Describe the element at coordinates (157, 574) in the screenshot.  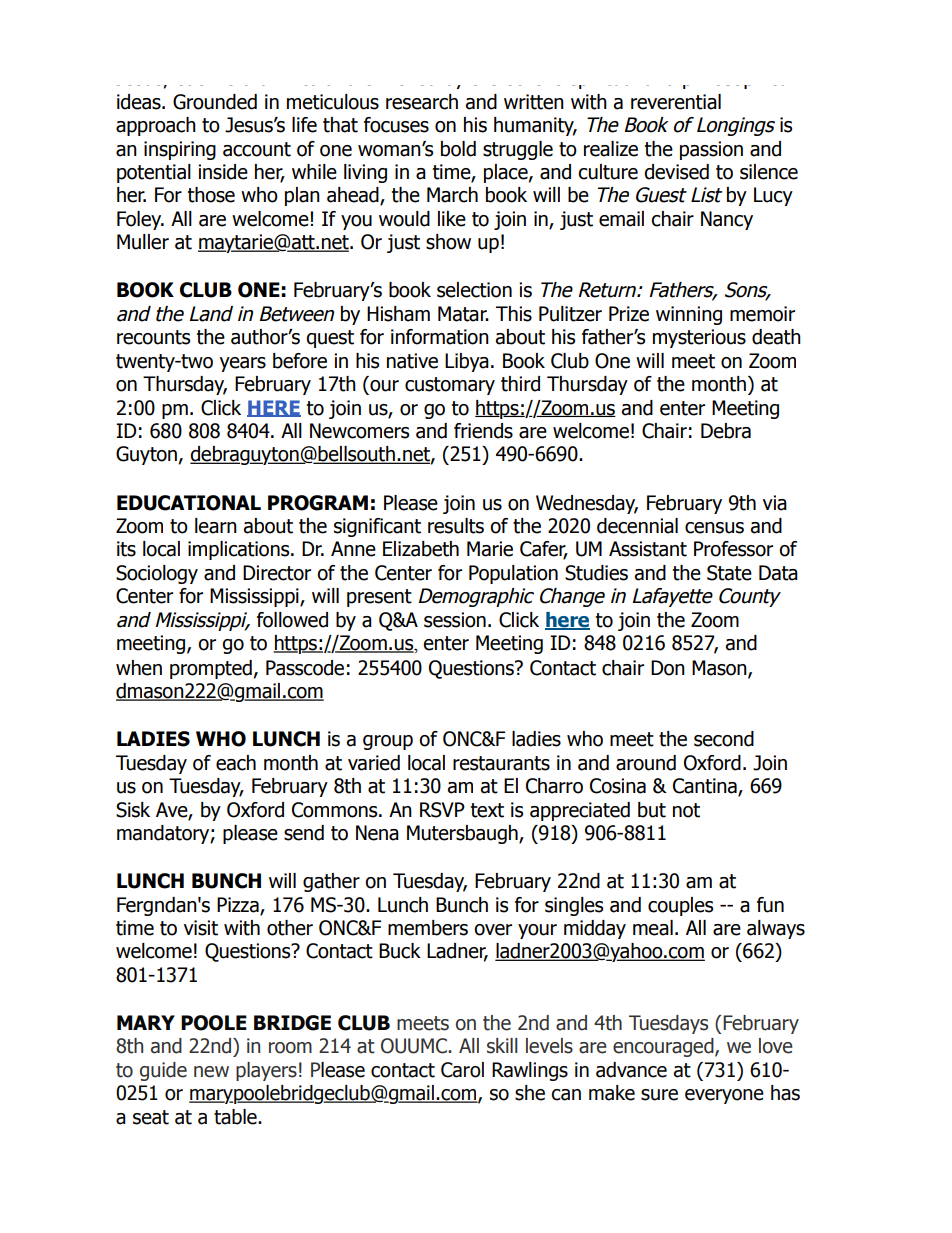
I see `Sociology` at that location.
